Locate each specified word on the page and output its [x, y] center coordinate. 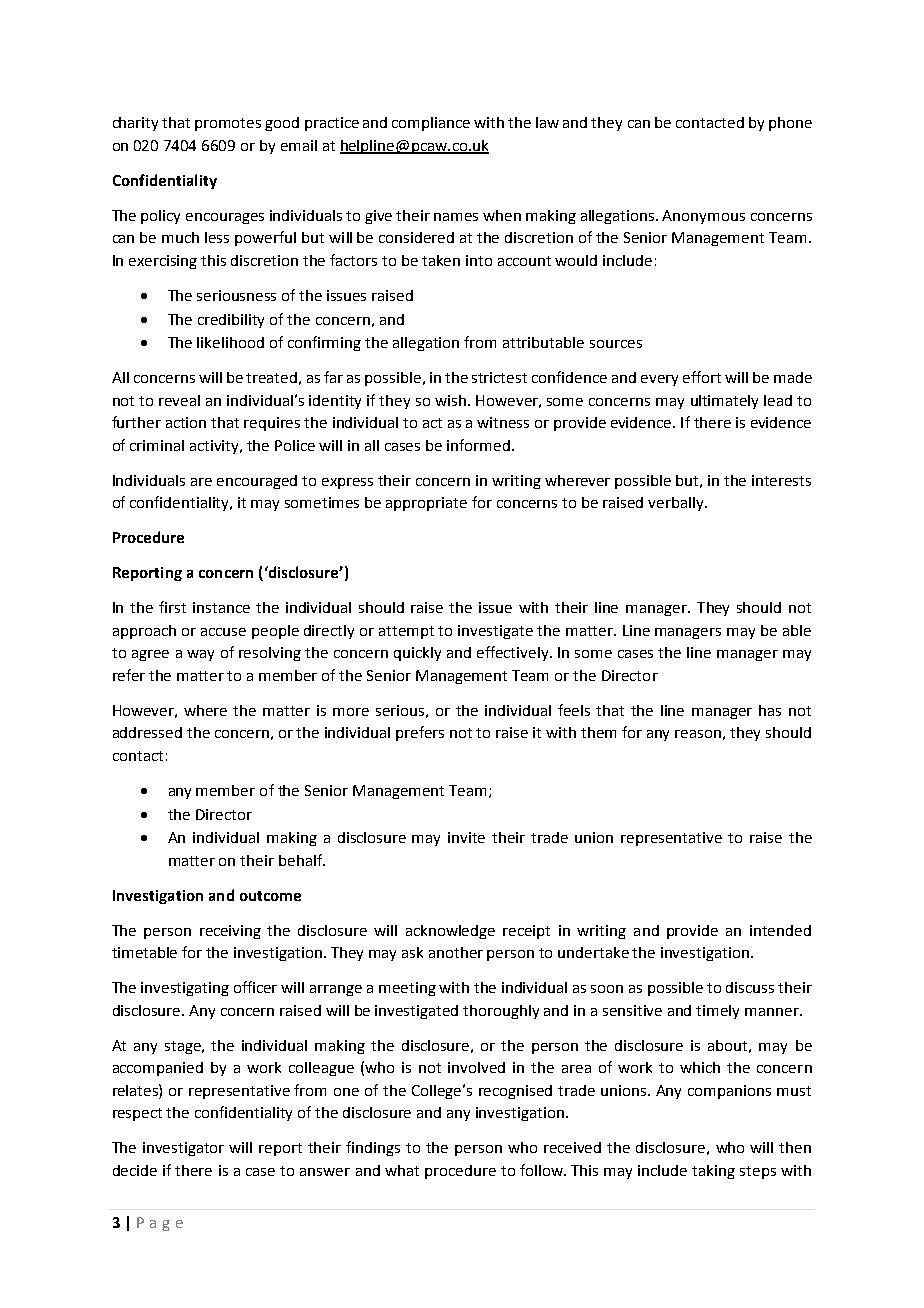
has [770, 710]
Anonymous [703, 217]
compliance [431, 124]
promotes [228, 124]
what [402, 1170]
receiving [230, 932]
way [200, 655]
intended [780, 930]
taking [713, 1172]
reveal [179, 400]
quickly [417, 654]
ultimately [724, 402]
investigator [183, 1149]
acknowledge [450, 932]
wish [452, 400]
